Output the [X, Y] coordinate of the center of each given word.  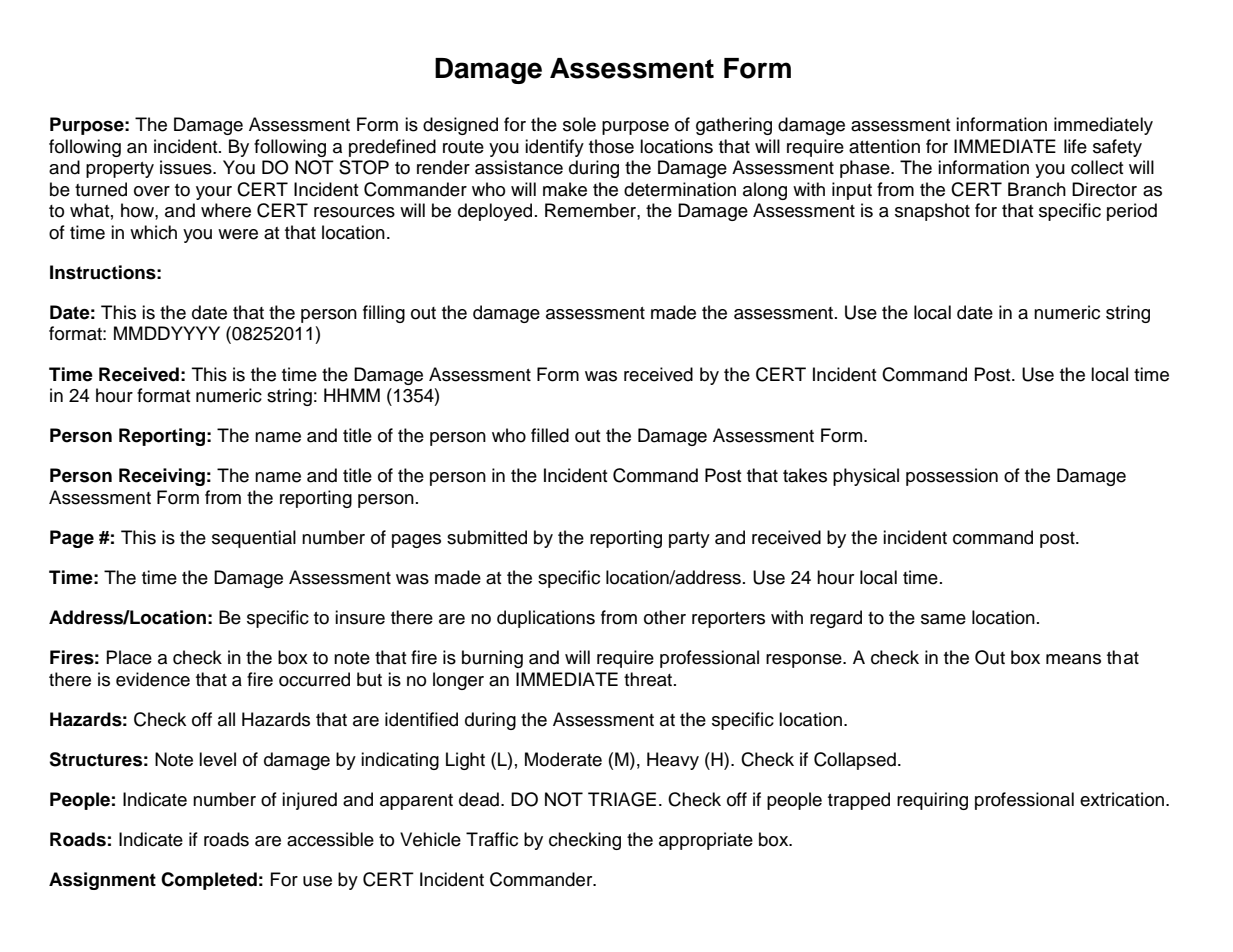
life [1075, 146]
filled [550, 435]
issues [187, 167]
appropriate [706, 841]
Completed [209, 881]
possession [952, 477]
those [611, 146]
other [665, 617]
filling [384, 314]
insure [360, 617]
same [943, 619]
